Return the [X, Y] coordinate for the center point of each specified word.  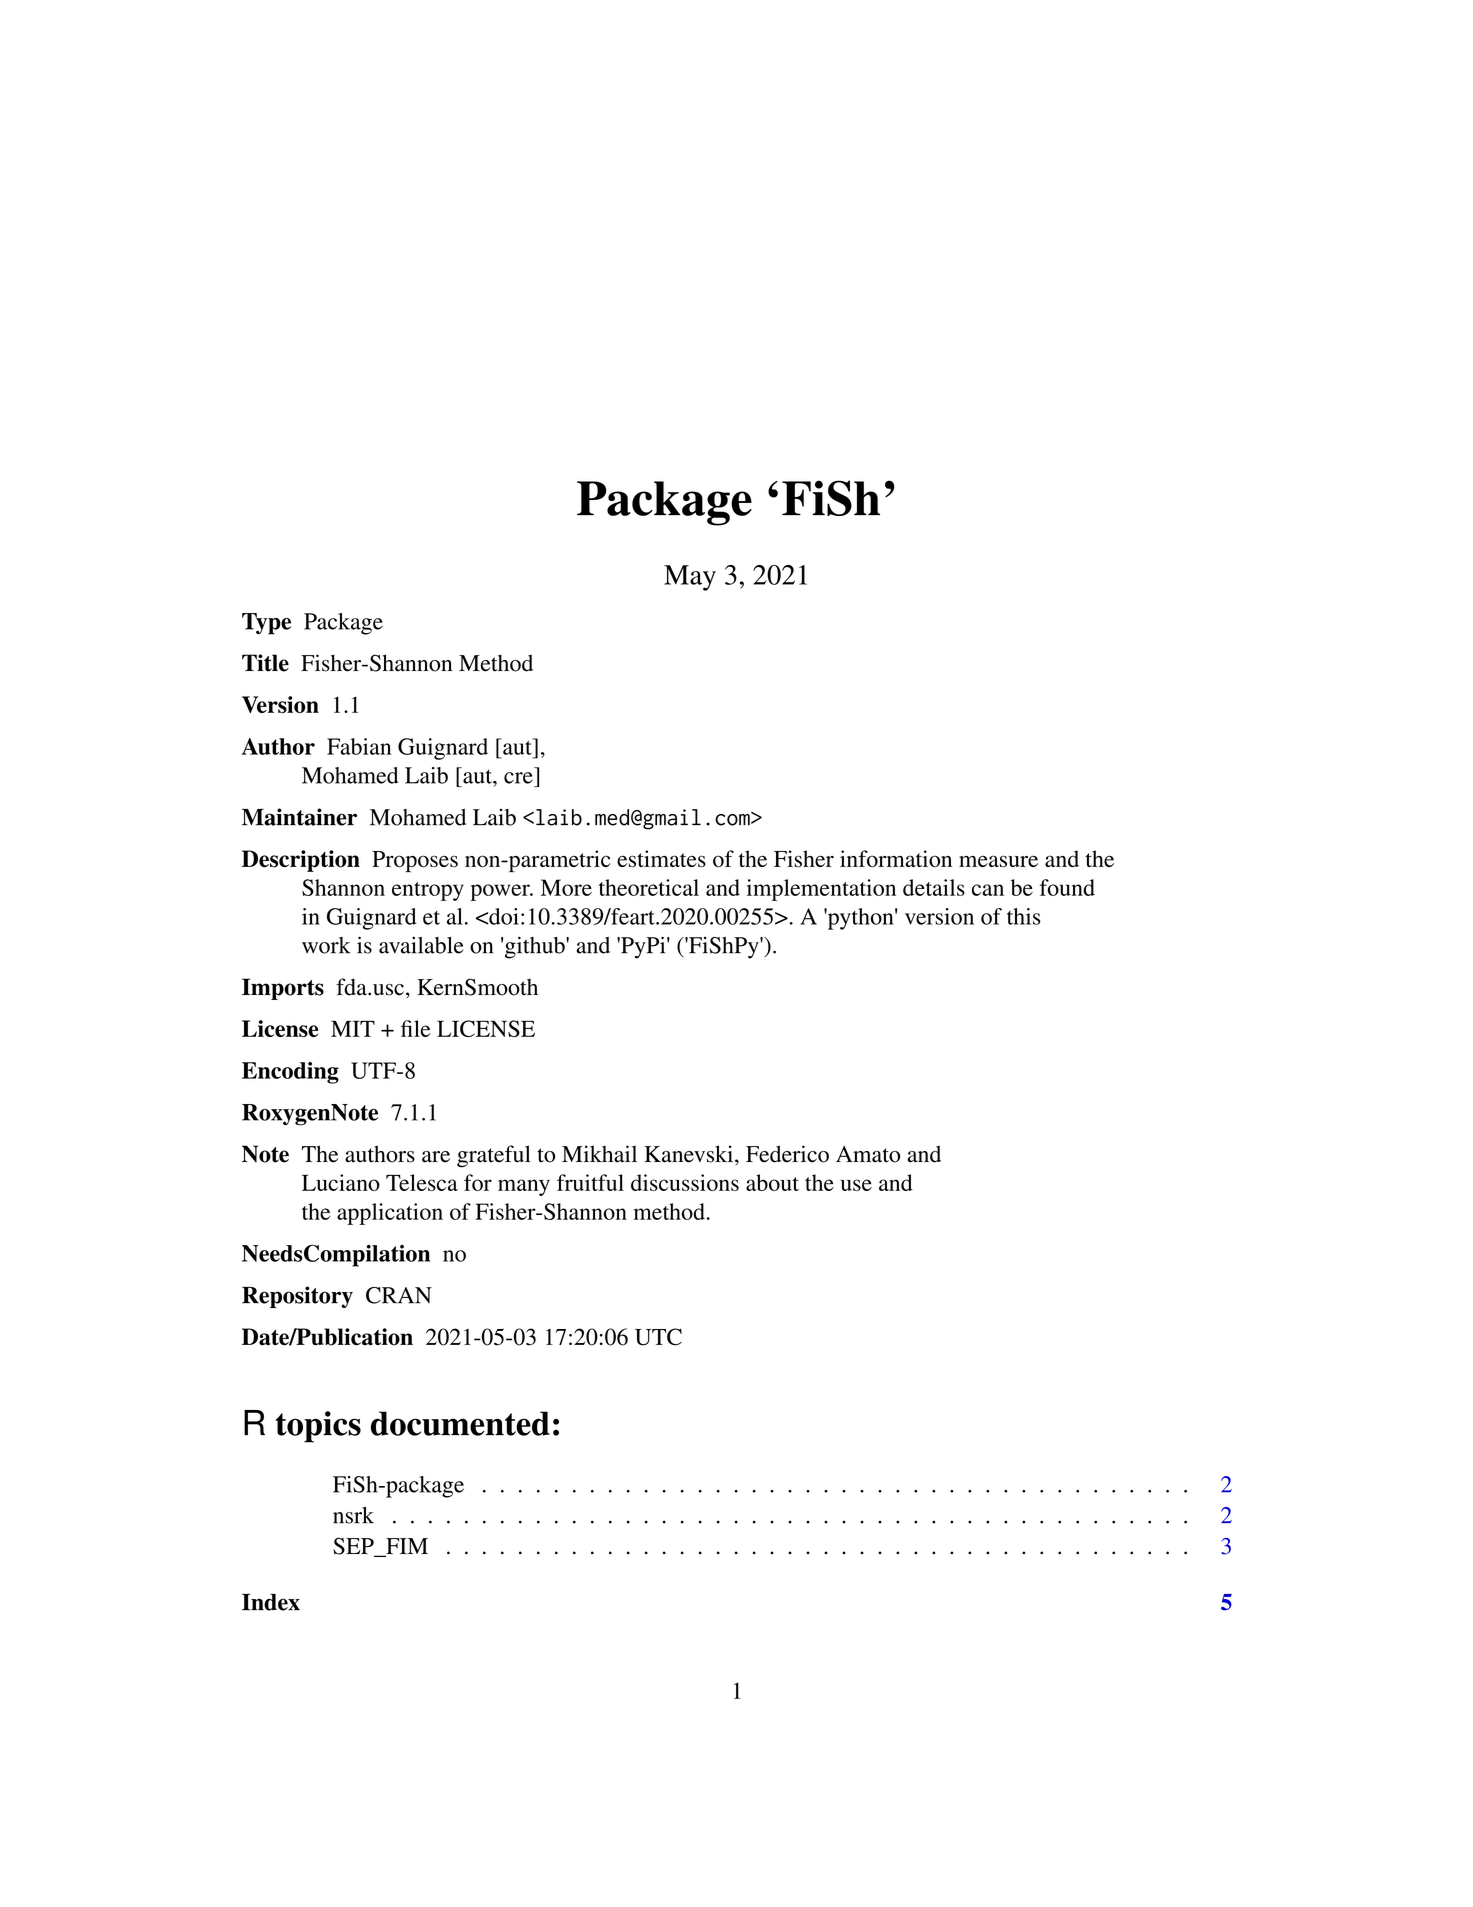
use [856, 1185]
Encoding [290, 1073]
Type [266, 624]
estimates [661, 859]
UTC [658, 1337]
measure [998, 861]
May [690, 578]
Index [271, 1602]
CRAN [399, 1295]
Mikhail [599, 1154]
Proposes [415, 862]
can [988, 890]
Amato [868, 1154]
